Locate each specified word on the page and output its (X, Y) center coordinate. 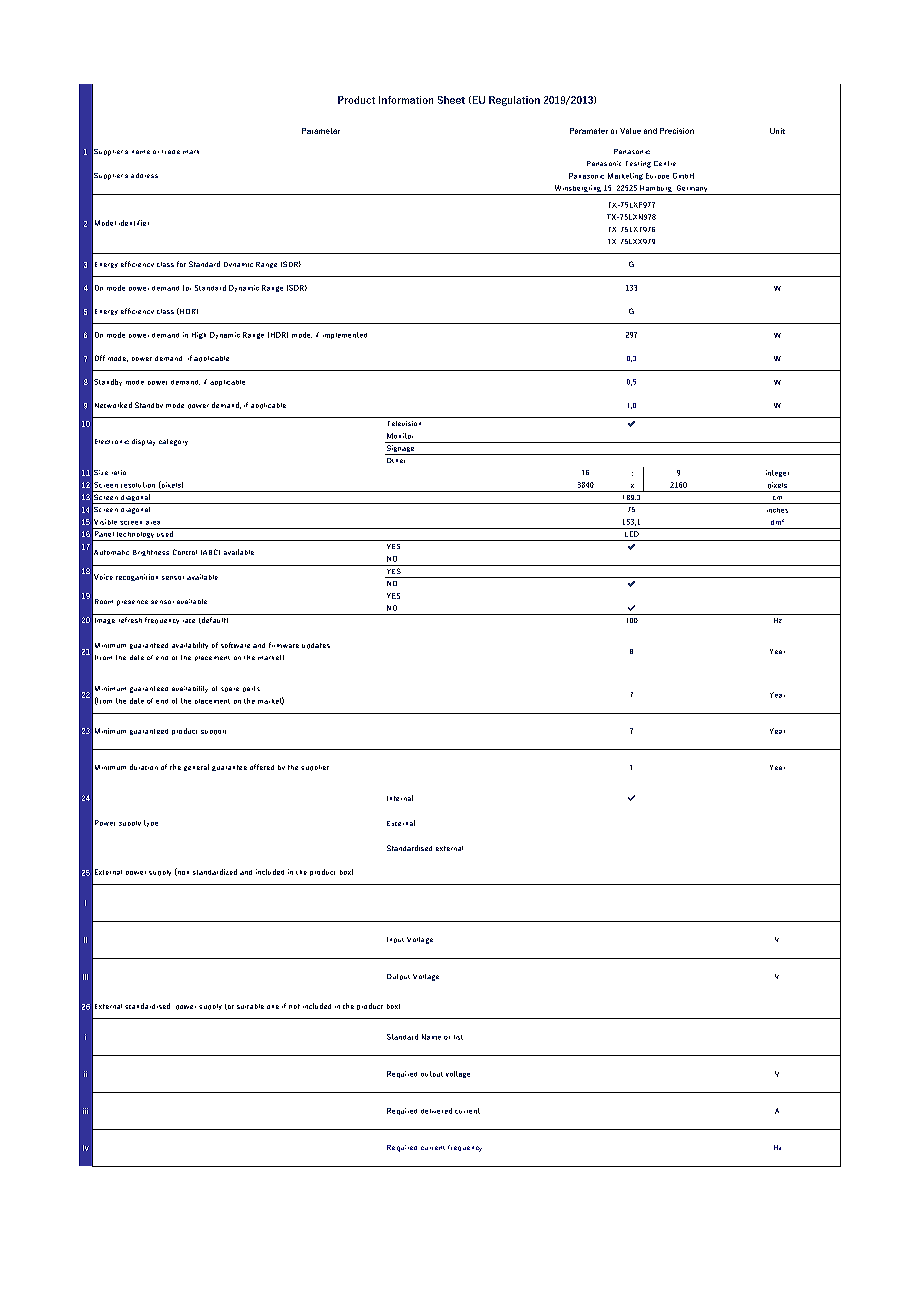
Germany (692, 190)
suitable (250, 1006)
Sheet (451, 100)
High (199, 335)
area (153, 523)
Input (395, 940)
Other (396, 460)
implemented (345, 335)
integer (777, 473)
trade (171, 152)
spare (230, 689)
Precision (677, 131)
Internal (400, 798)
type (151, 823)
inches (777, 510)
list (458, 1037)
